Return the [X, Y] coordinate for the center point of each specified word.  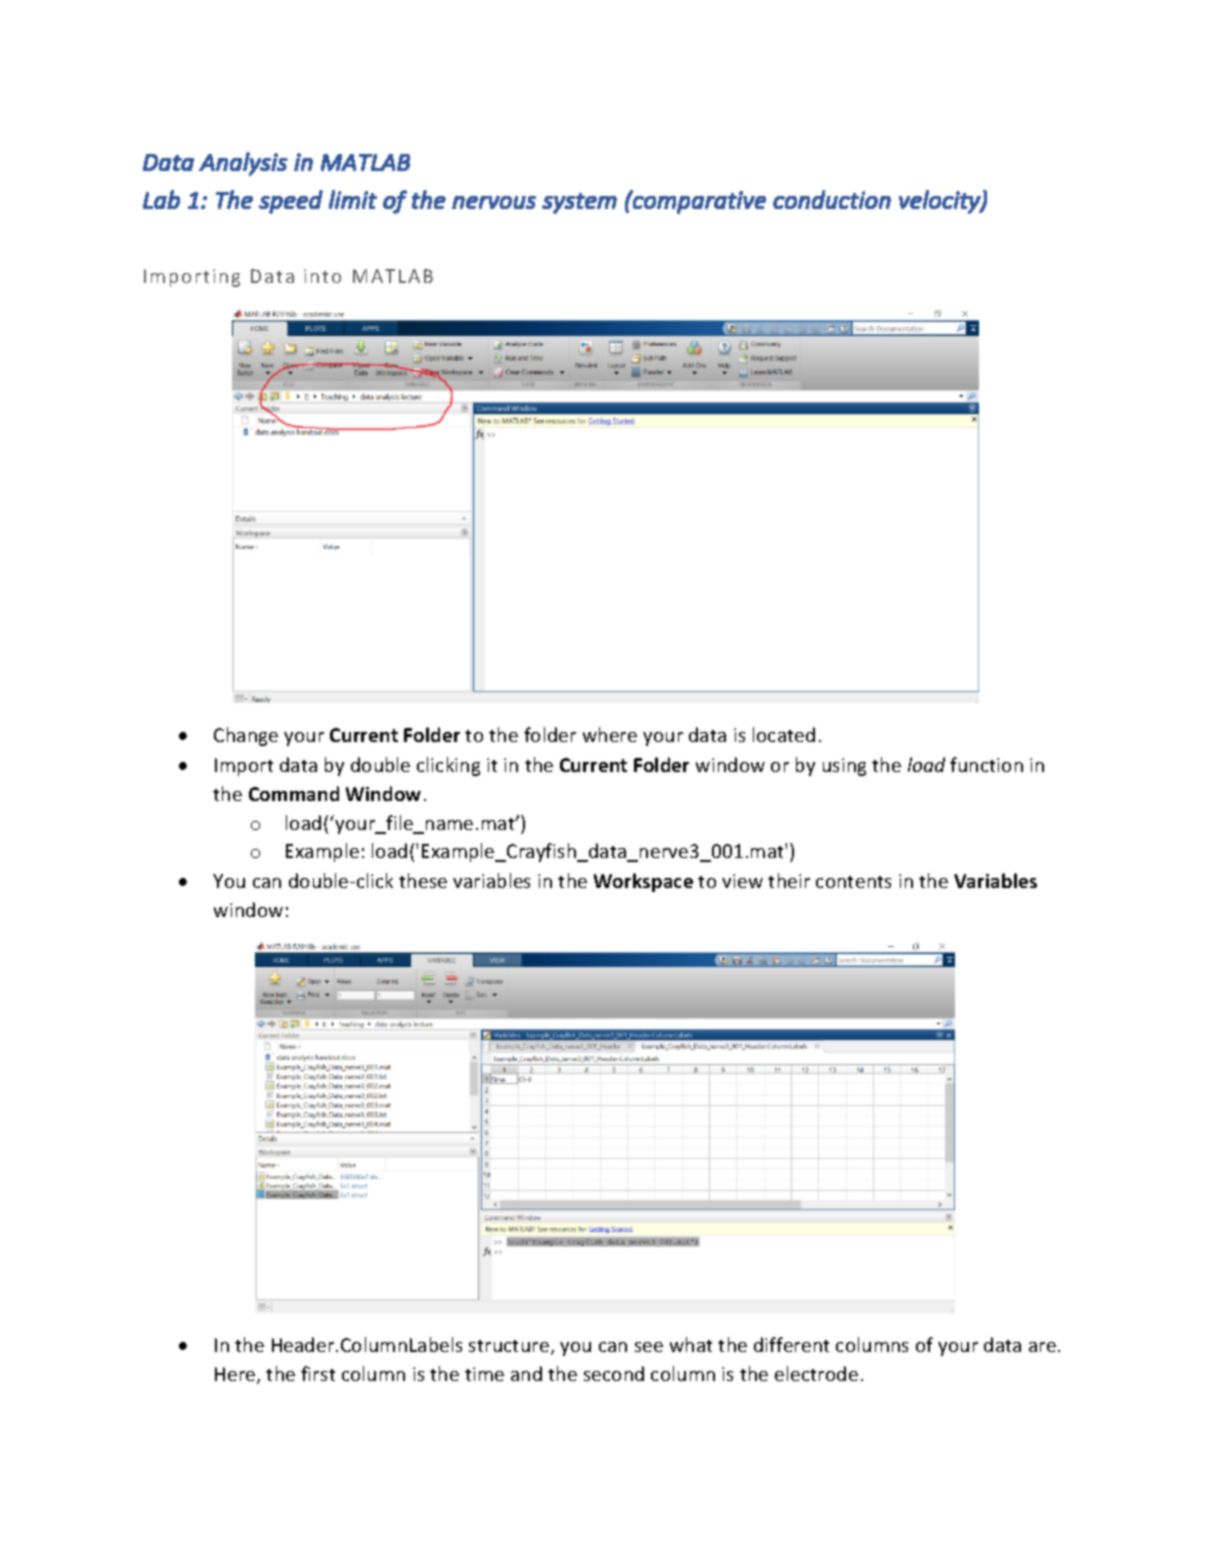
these [423, 880]
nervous [494, 202]
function [986, 764]
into [322, 276]
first [318, 1373]
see [649, 1347]
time [484, 1374]
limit [353, 199]
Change [246, 736]
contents [853, 882]
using [844, 767]
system [579, 203]
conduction [832, 199]
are [1042, 1347]
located [784, 734]
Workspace [643, 882]
